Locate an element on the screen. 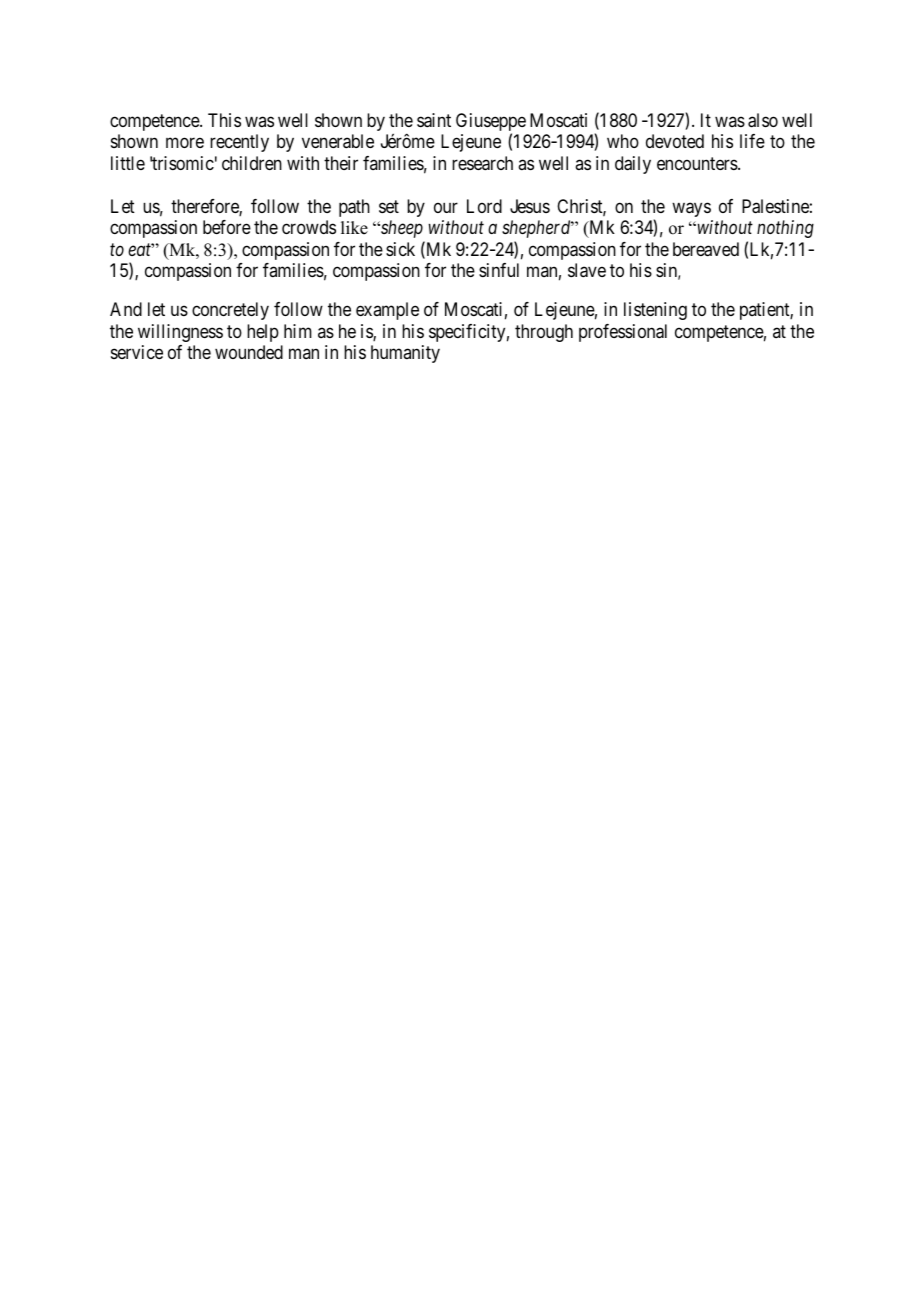 This screenshot has height=1308, width=924. also is located at coordinates (763, 120).
